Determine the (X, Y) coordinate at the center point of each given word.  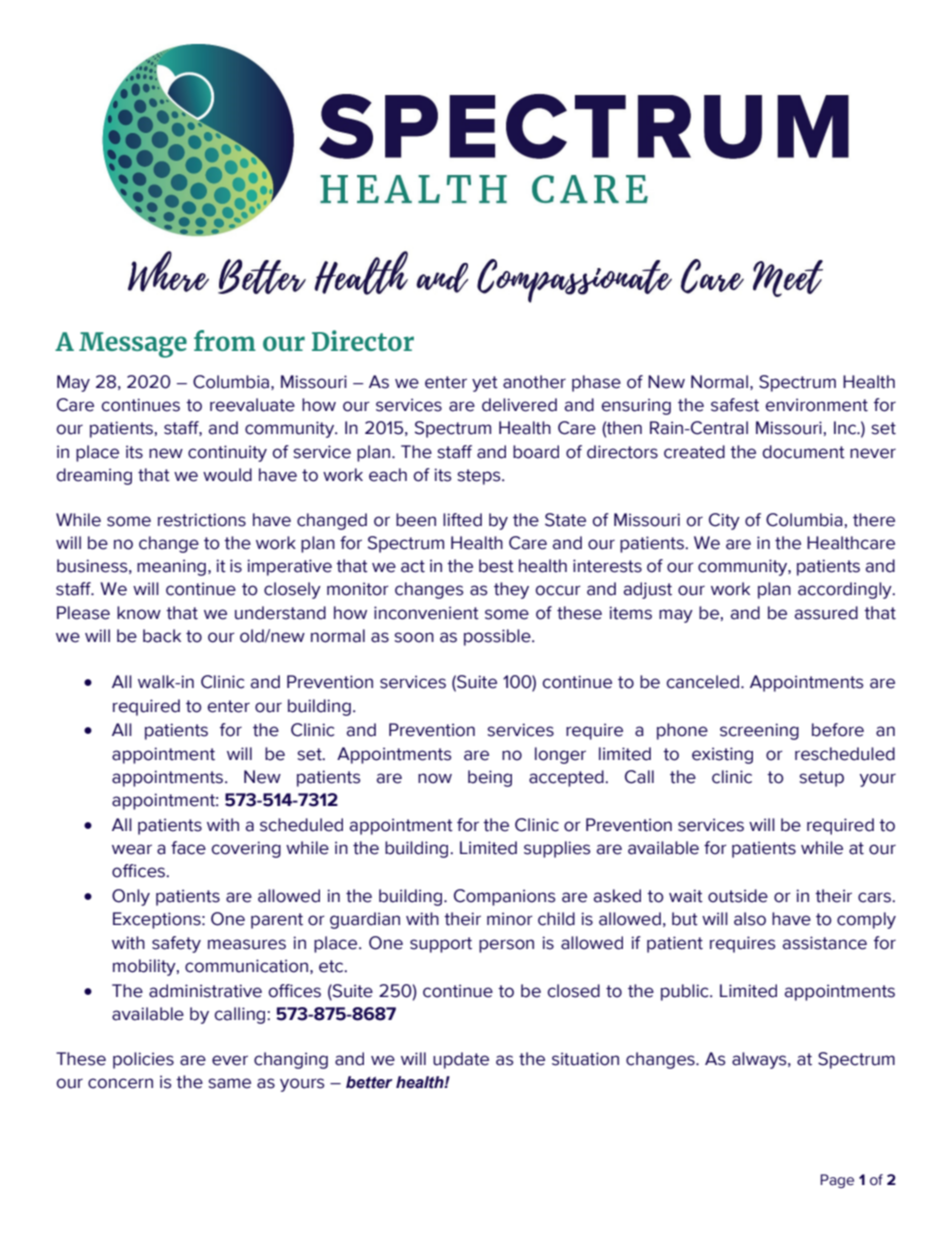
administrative (205, 991)
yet (485, 384)
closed (573, 991)
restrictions (202, 520)
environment (816, 405)
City (724, 521)
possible (498, 637)
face (188, 848)
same (229, 1083)
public (686, 992)
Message (133, 345)
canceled (704, 682)
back (162, 636)
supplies (557, 849)
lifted (462, 520)
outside (738, 896)
